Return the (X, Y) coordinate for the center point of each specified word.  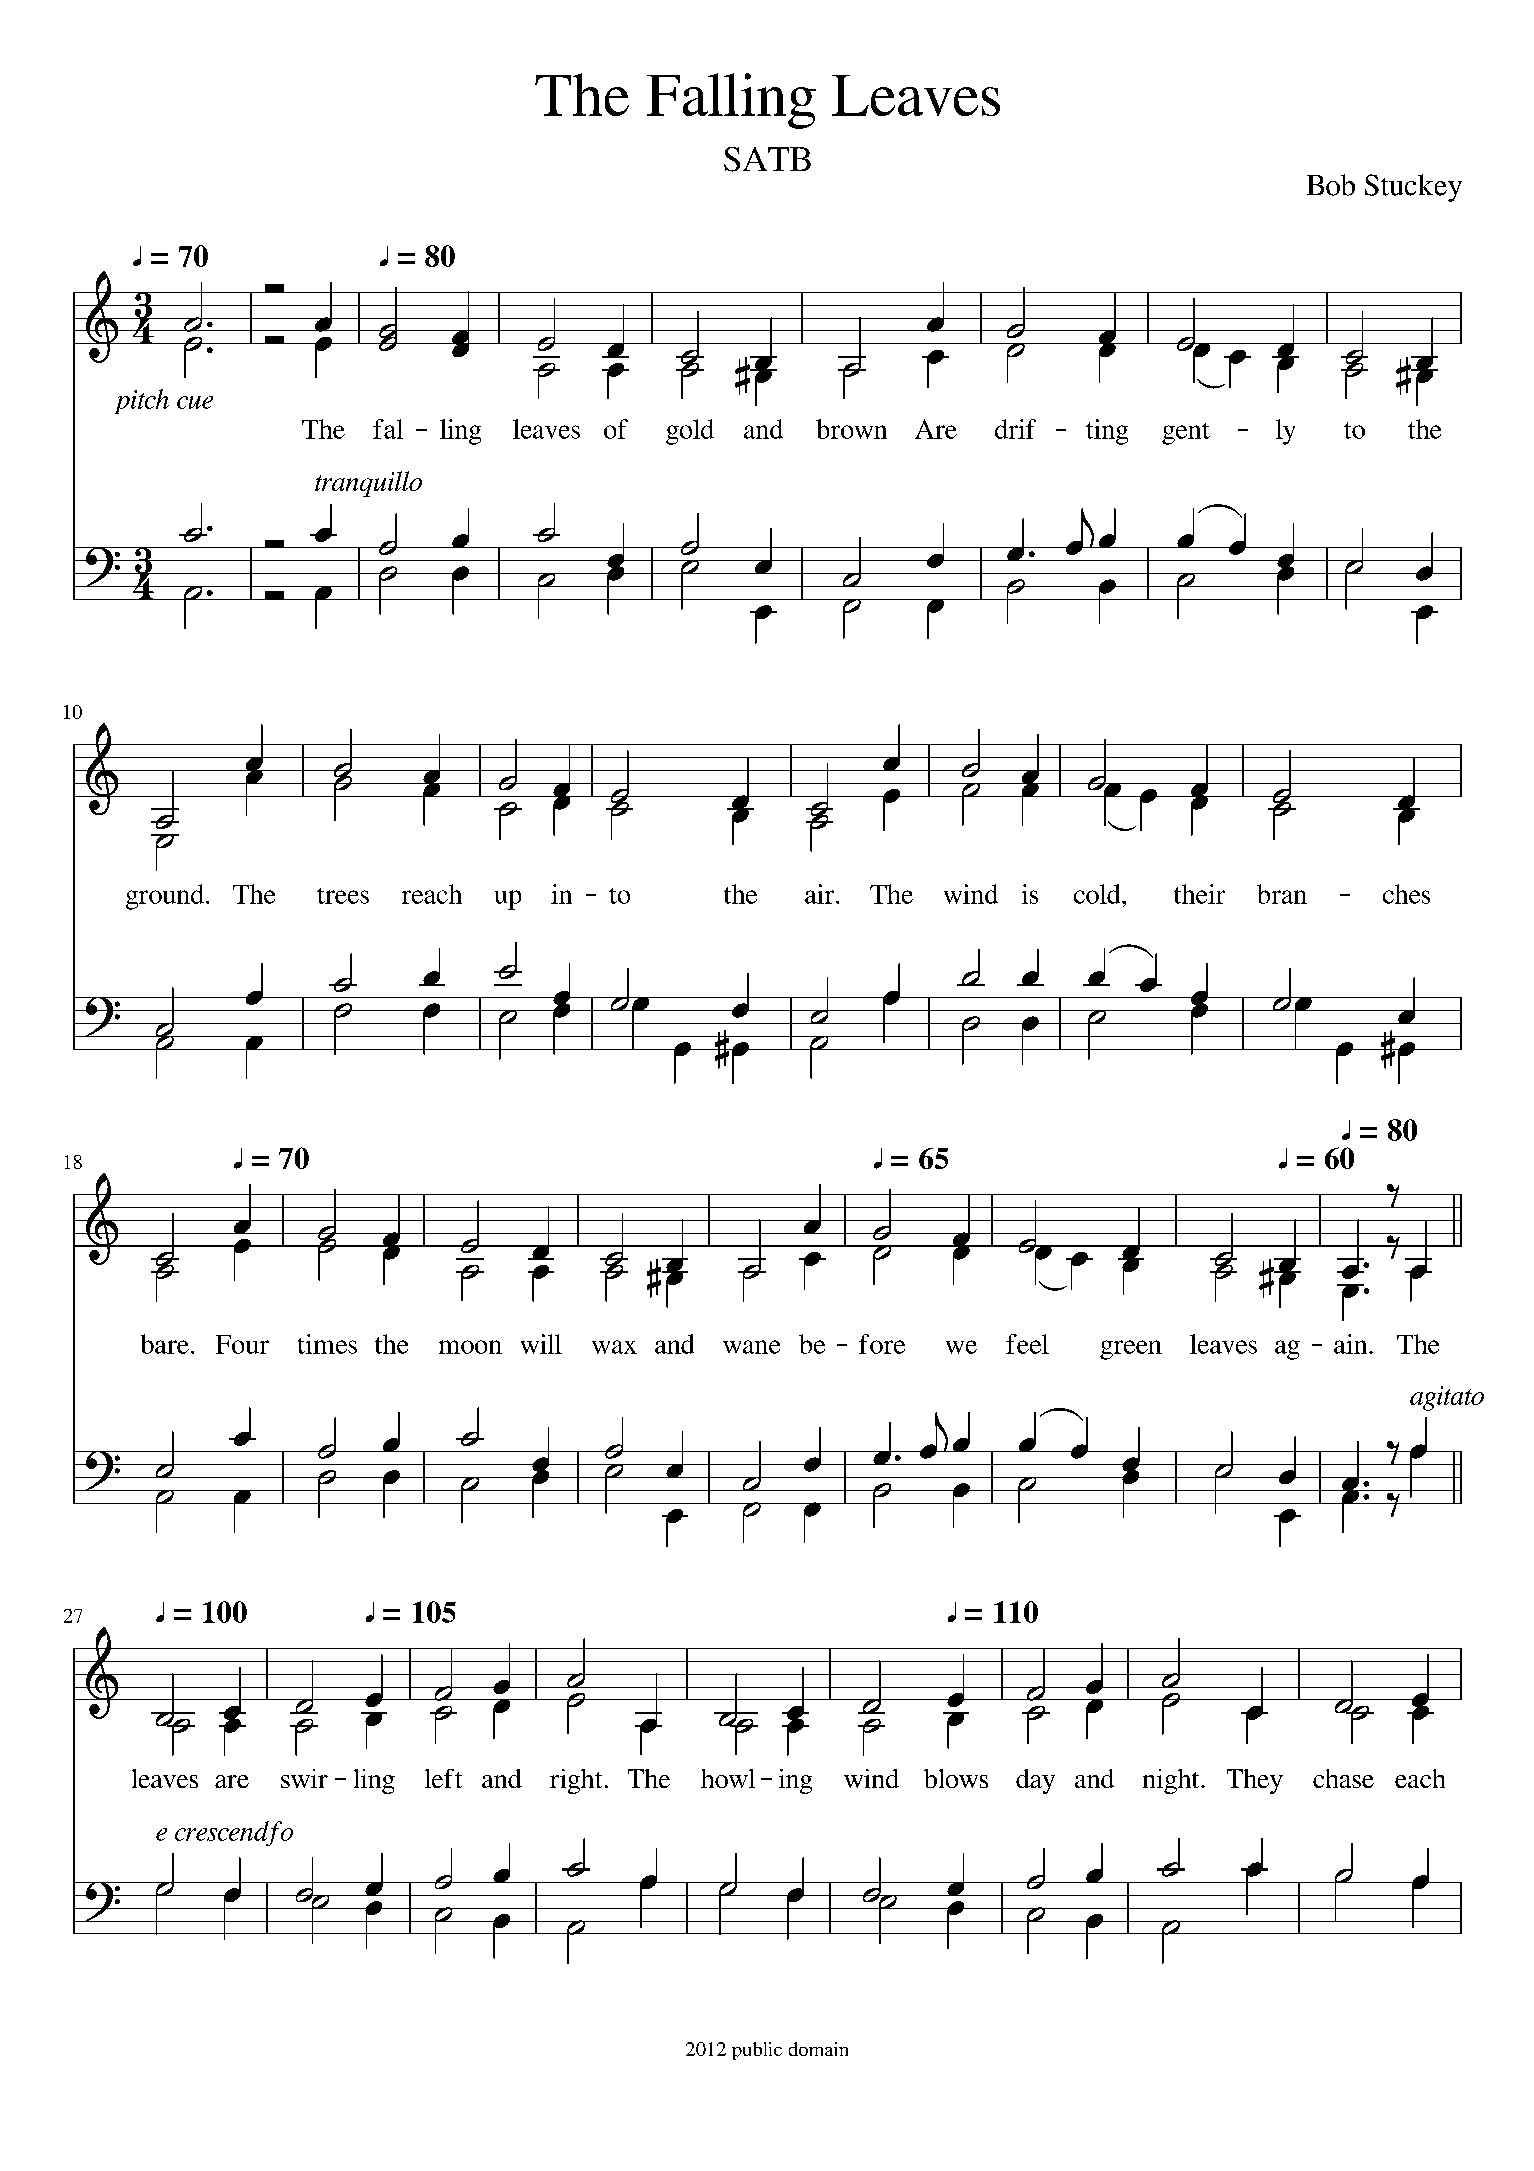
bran (1282, 894)
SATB (767, 159)
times (327, 1344)
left (443, 1778)
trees (343, 896)
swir (304, 1778)
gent (1186, 434)
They (1255, 1781)
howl (728, 1778)
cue (195, 402)
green (1131, 1350)
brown (851, 429)
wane (751, 1347)
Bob (1331, 185)
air (821, 894)
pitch (142, 401)
